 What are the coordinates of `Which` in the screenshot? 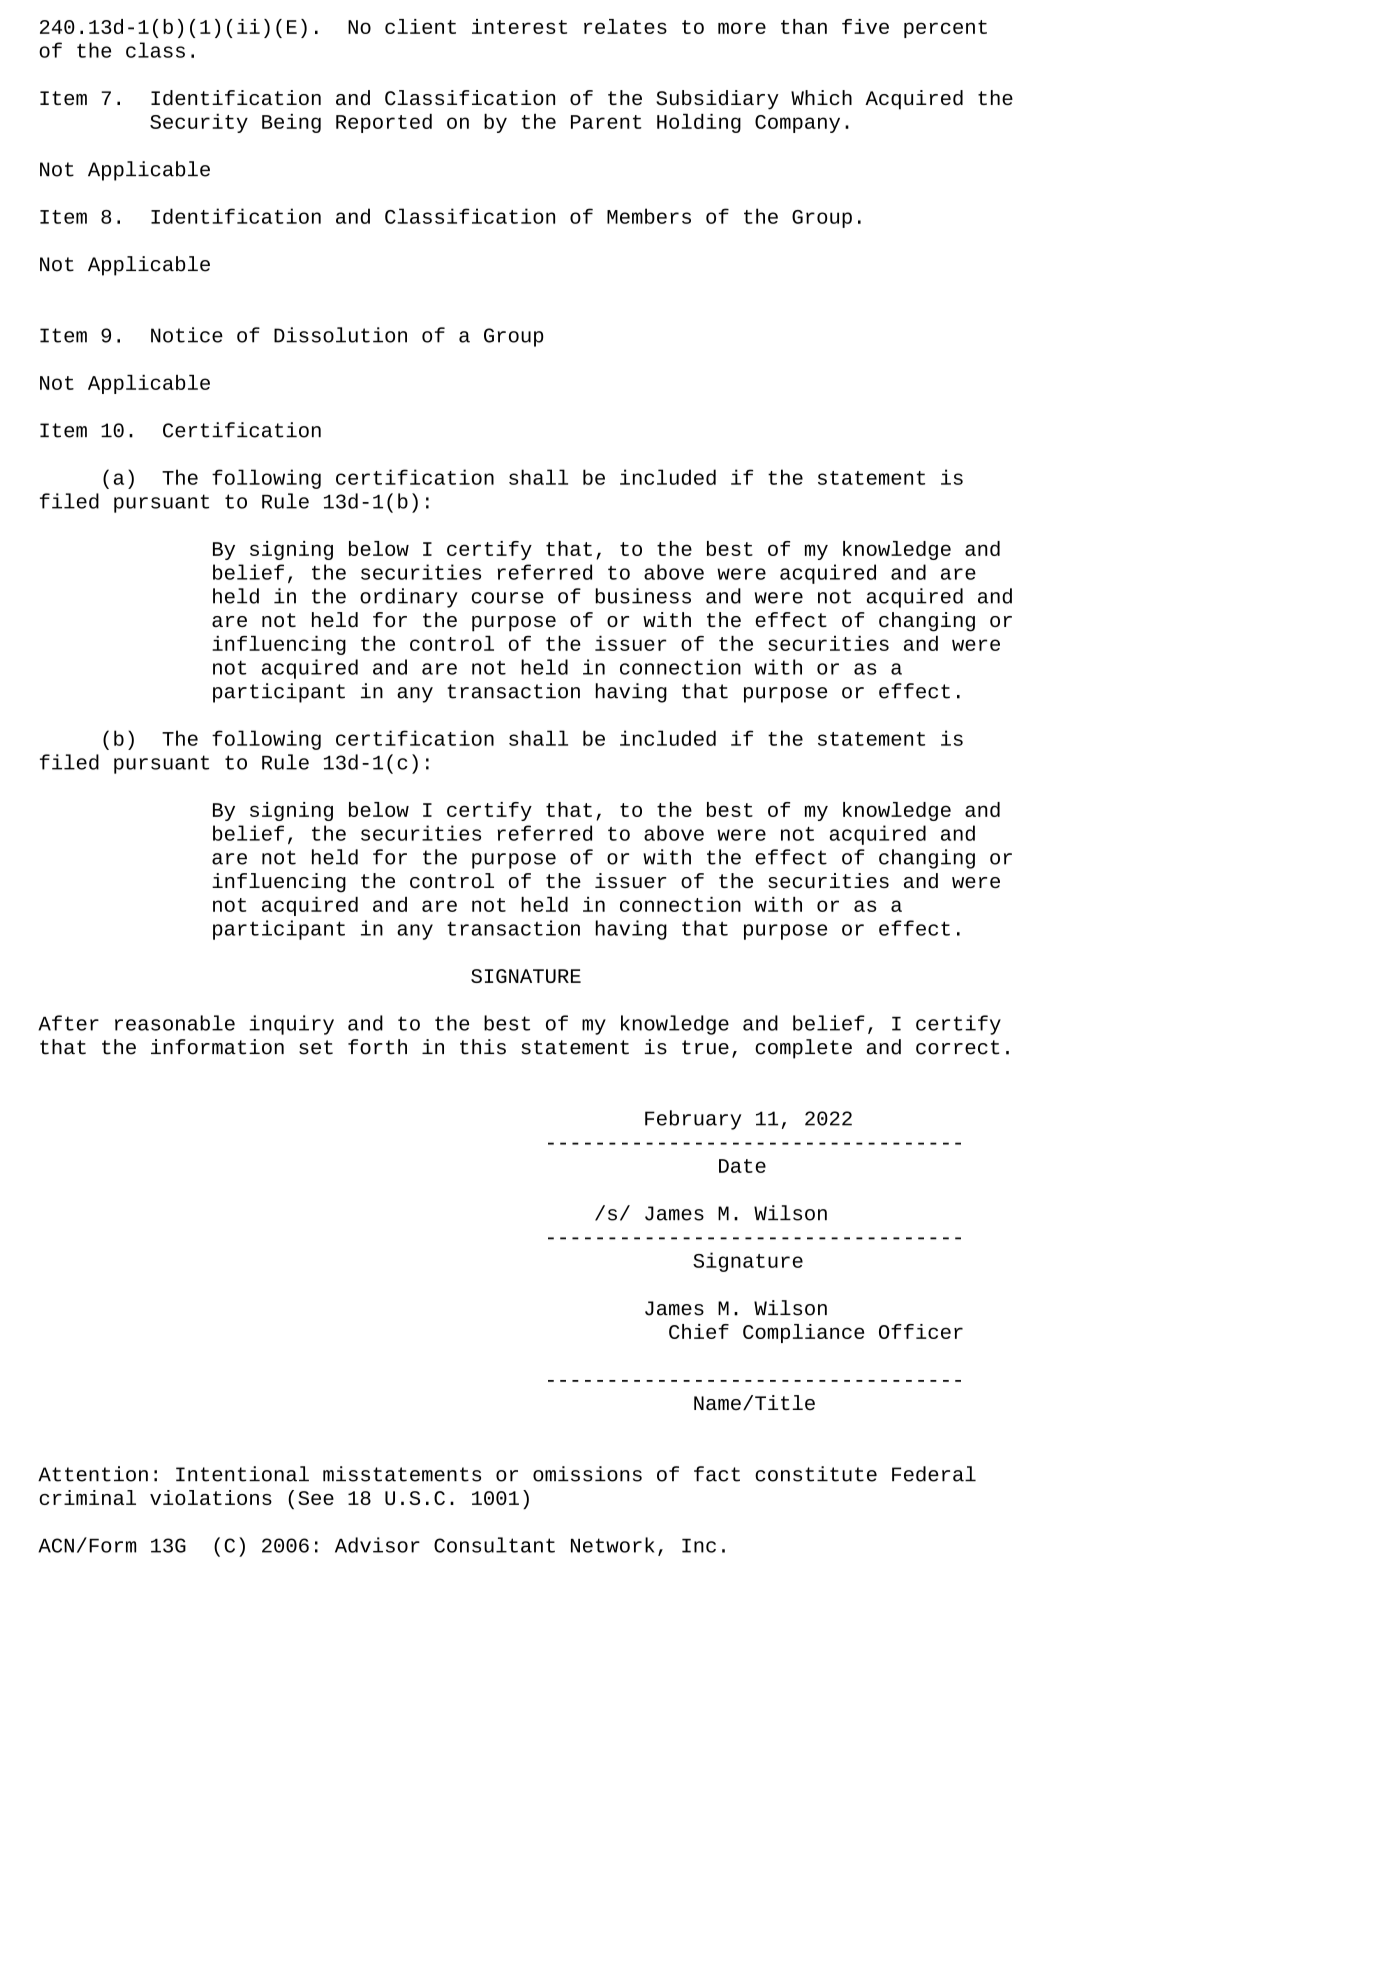 It's located at (821, 97).
